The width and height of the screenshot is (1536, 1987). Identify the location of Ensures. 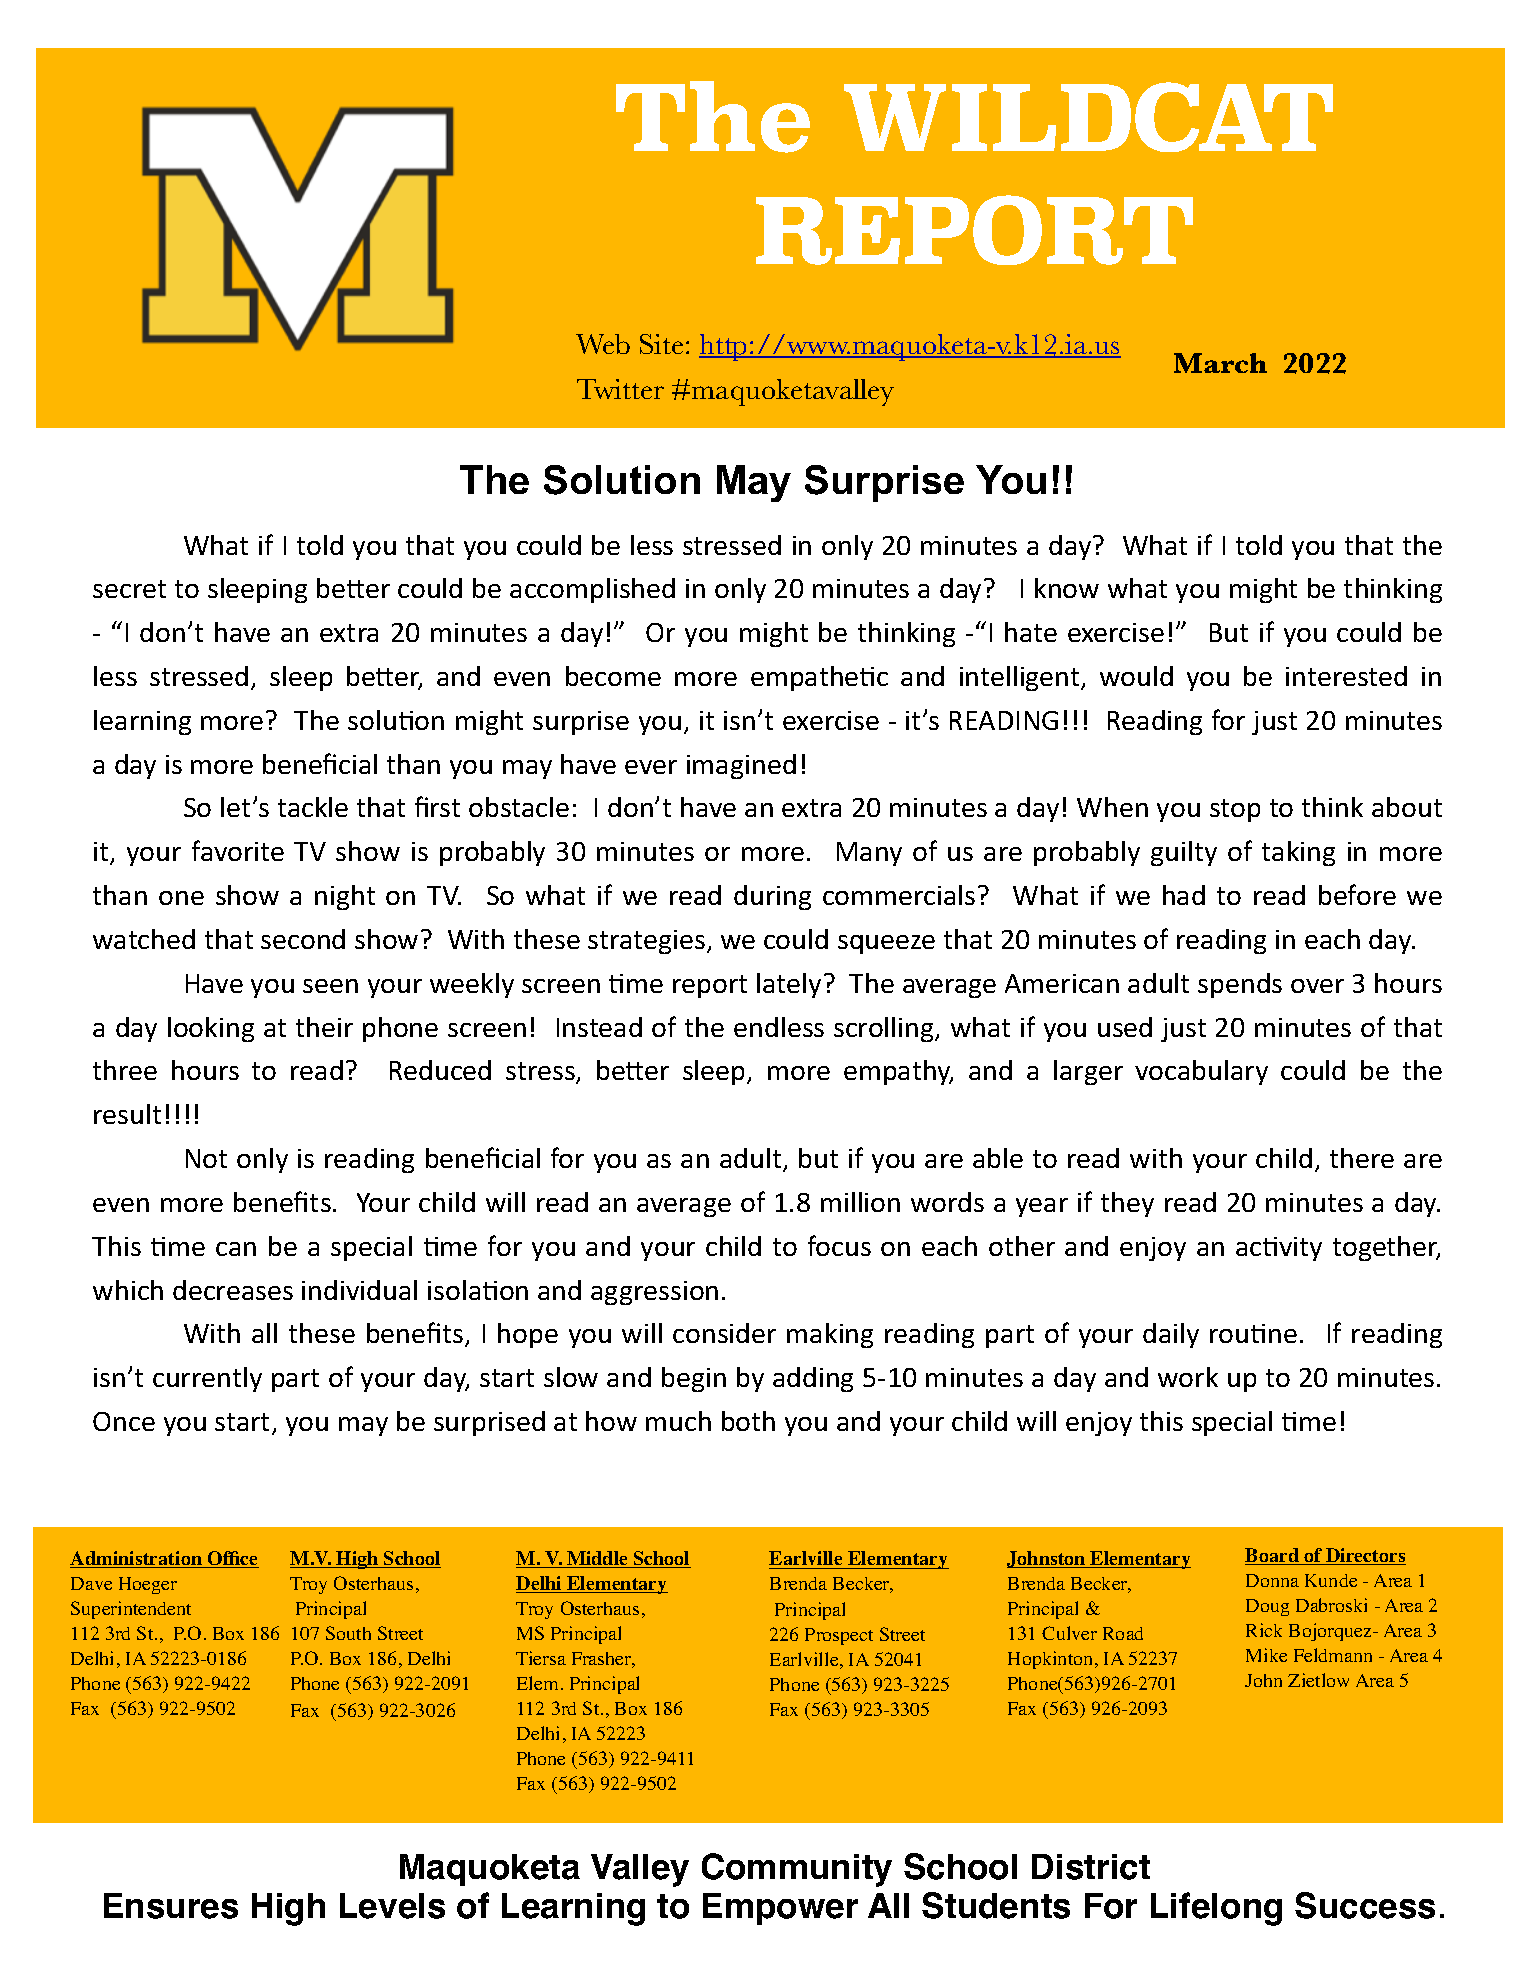
(171, 1906).
